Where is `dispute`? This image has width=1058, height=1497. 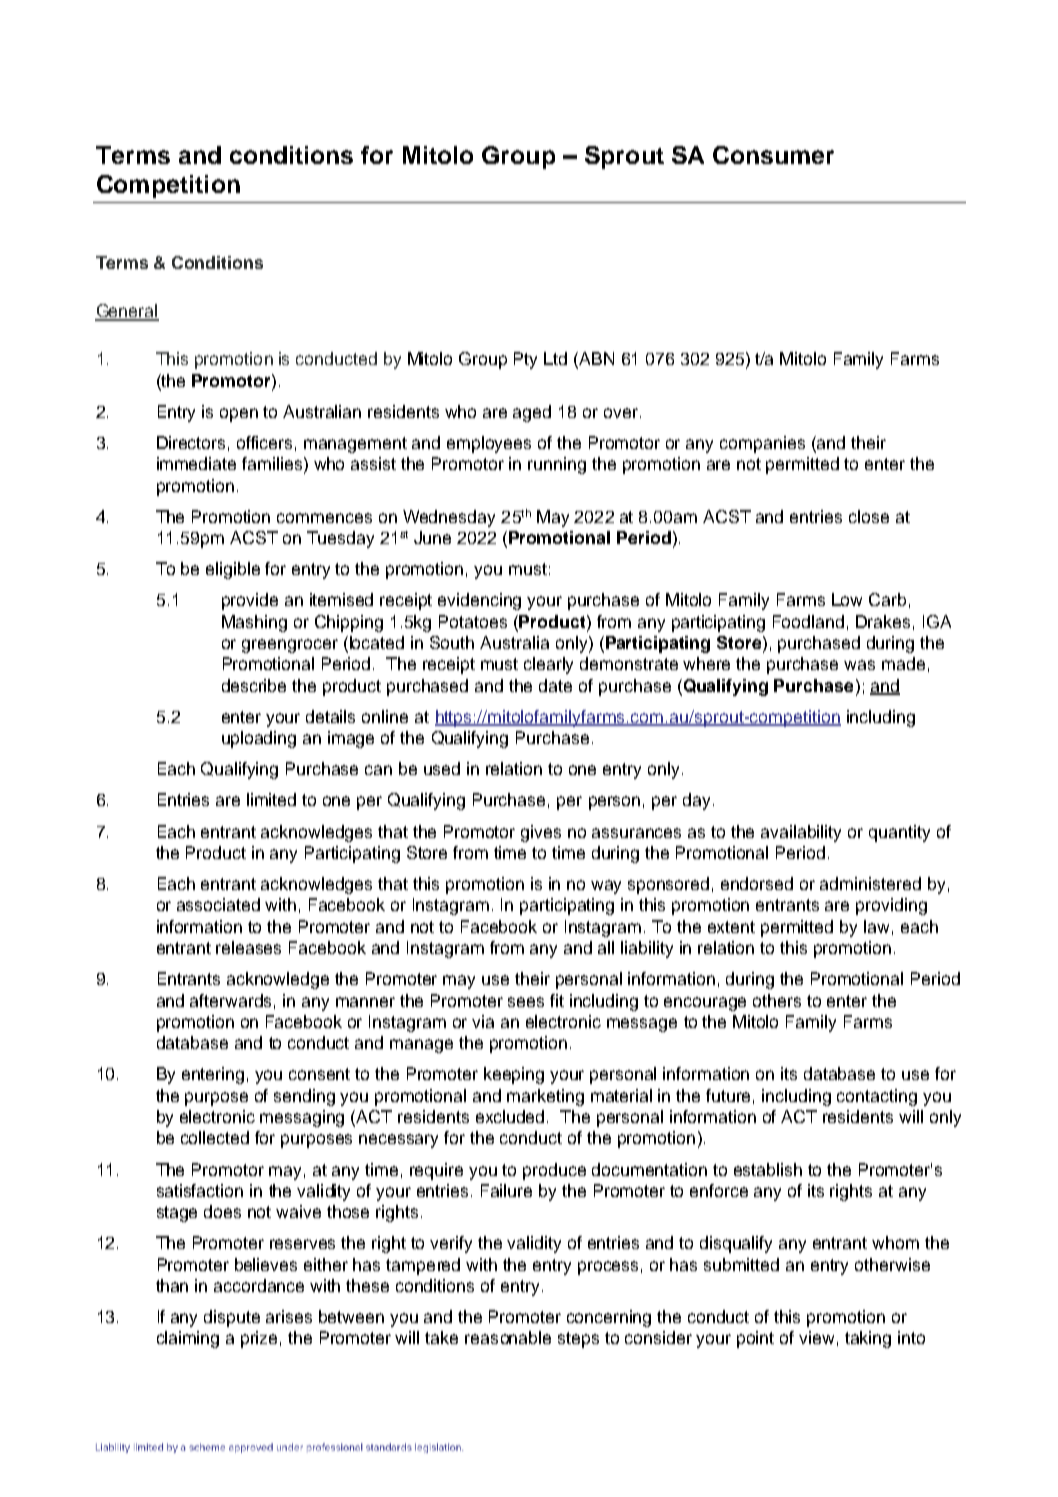
dispute is located at coordinates (232, 1318).
